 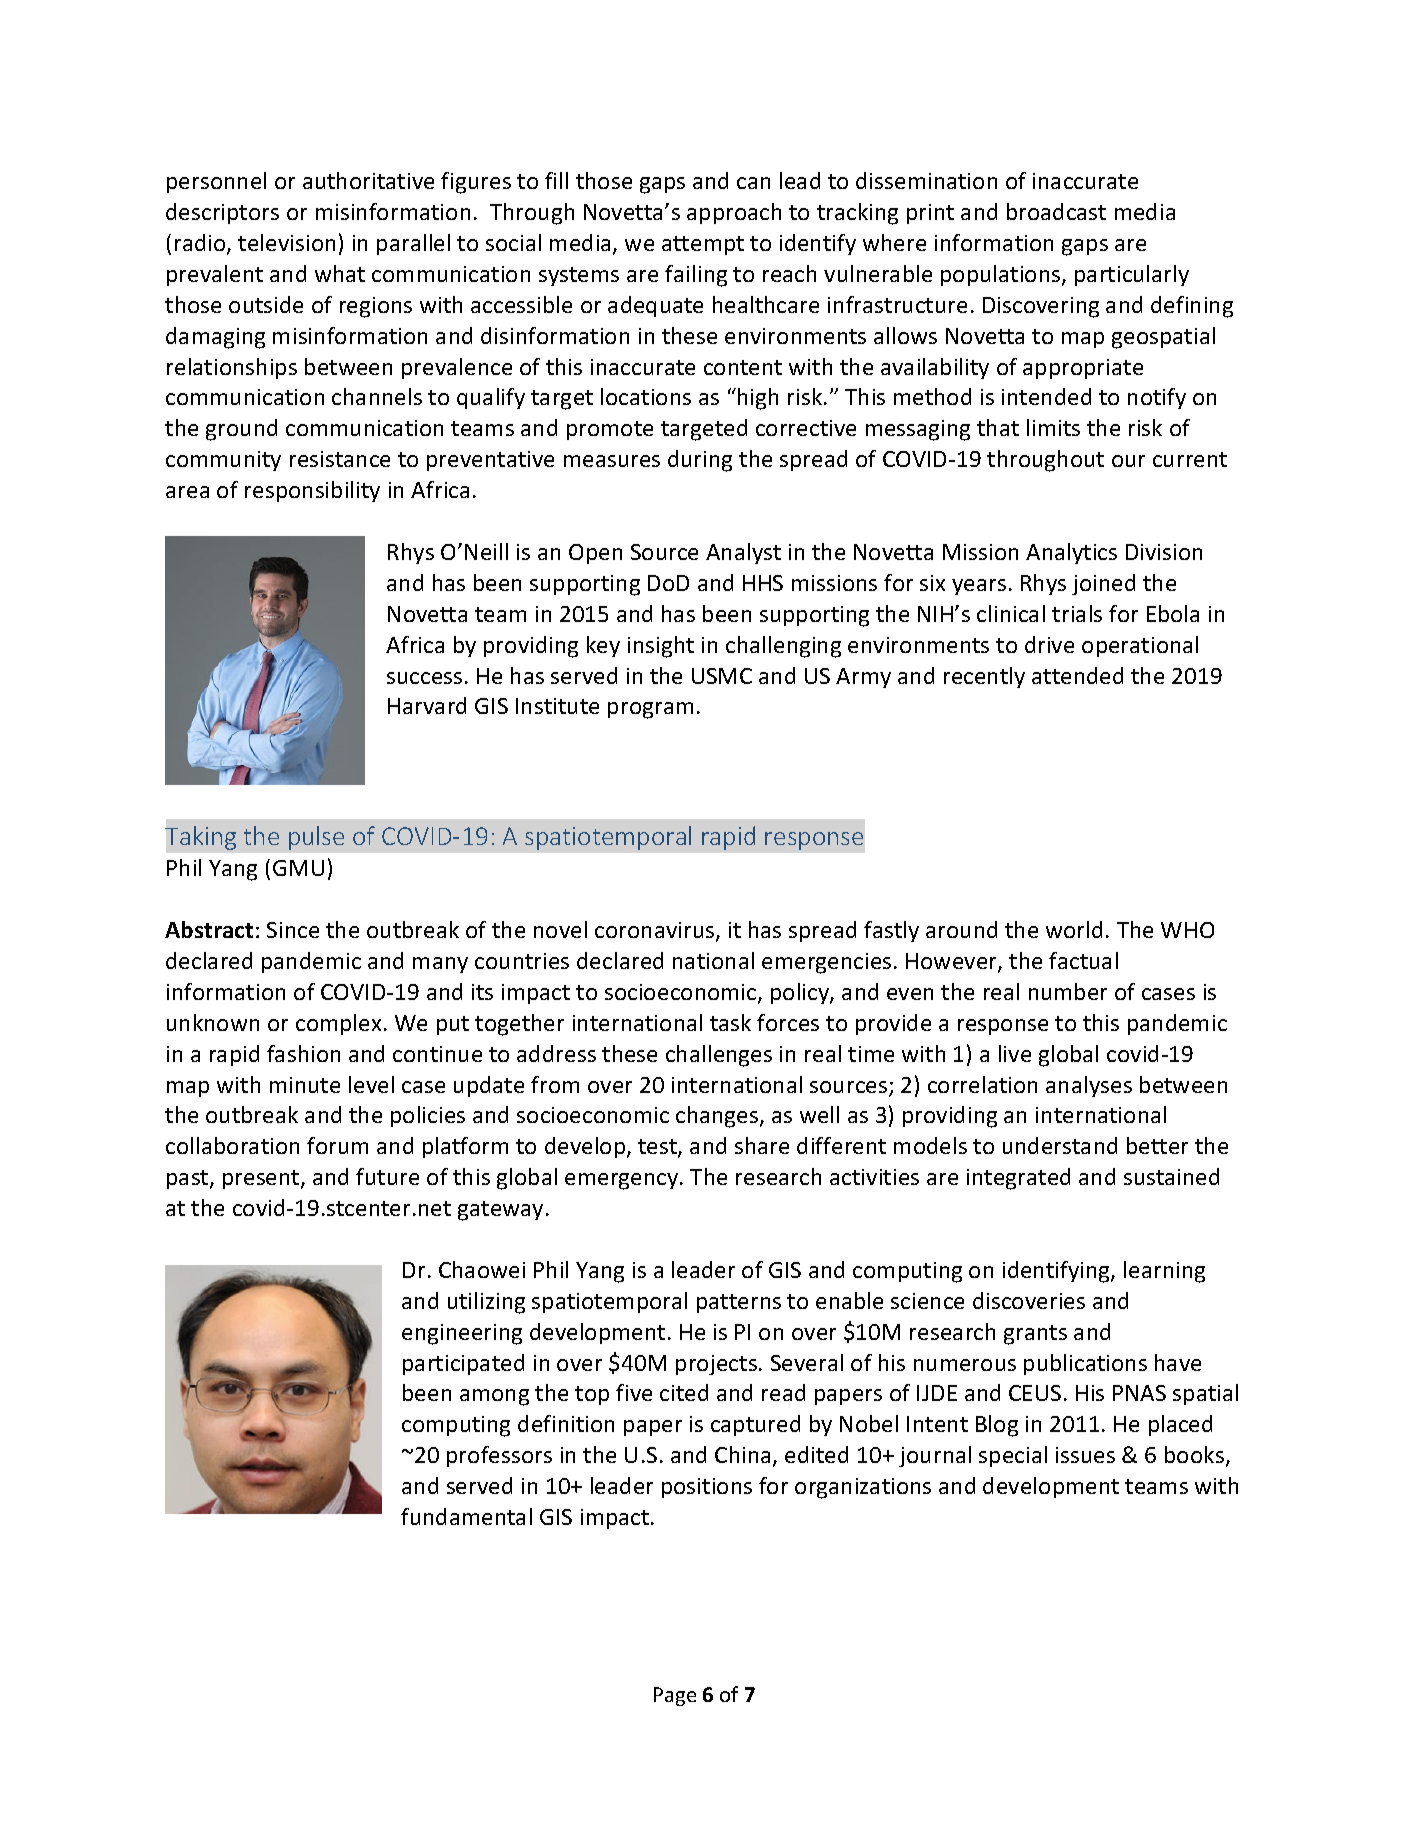 I want to click on attempt, so click(x=703, y=245).
